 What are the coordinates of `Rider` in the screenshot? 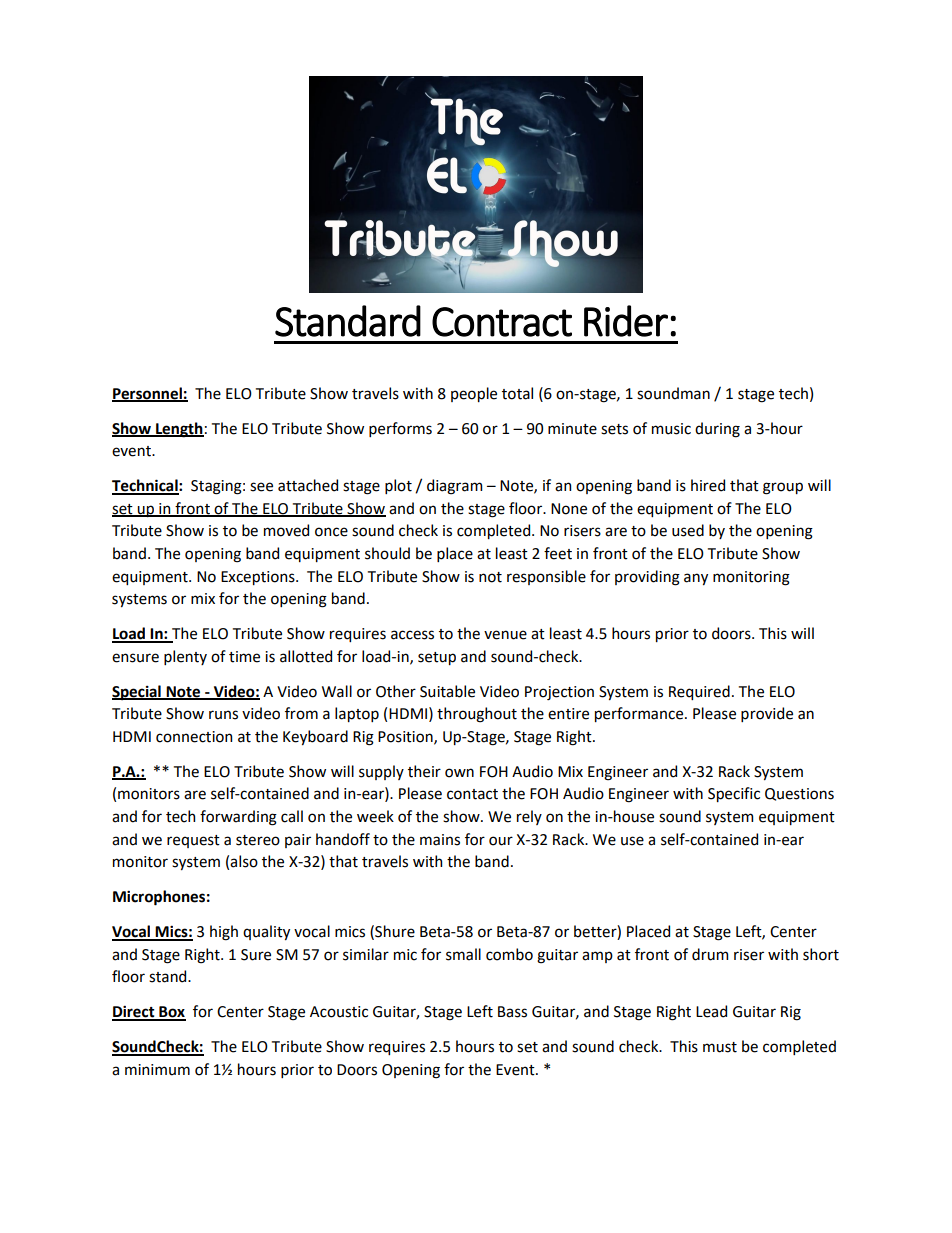 It's located at (626, 321).
